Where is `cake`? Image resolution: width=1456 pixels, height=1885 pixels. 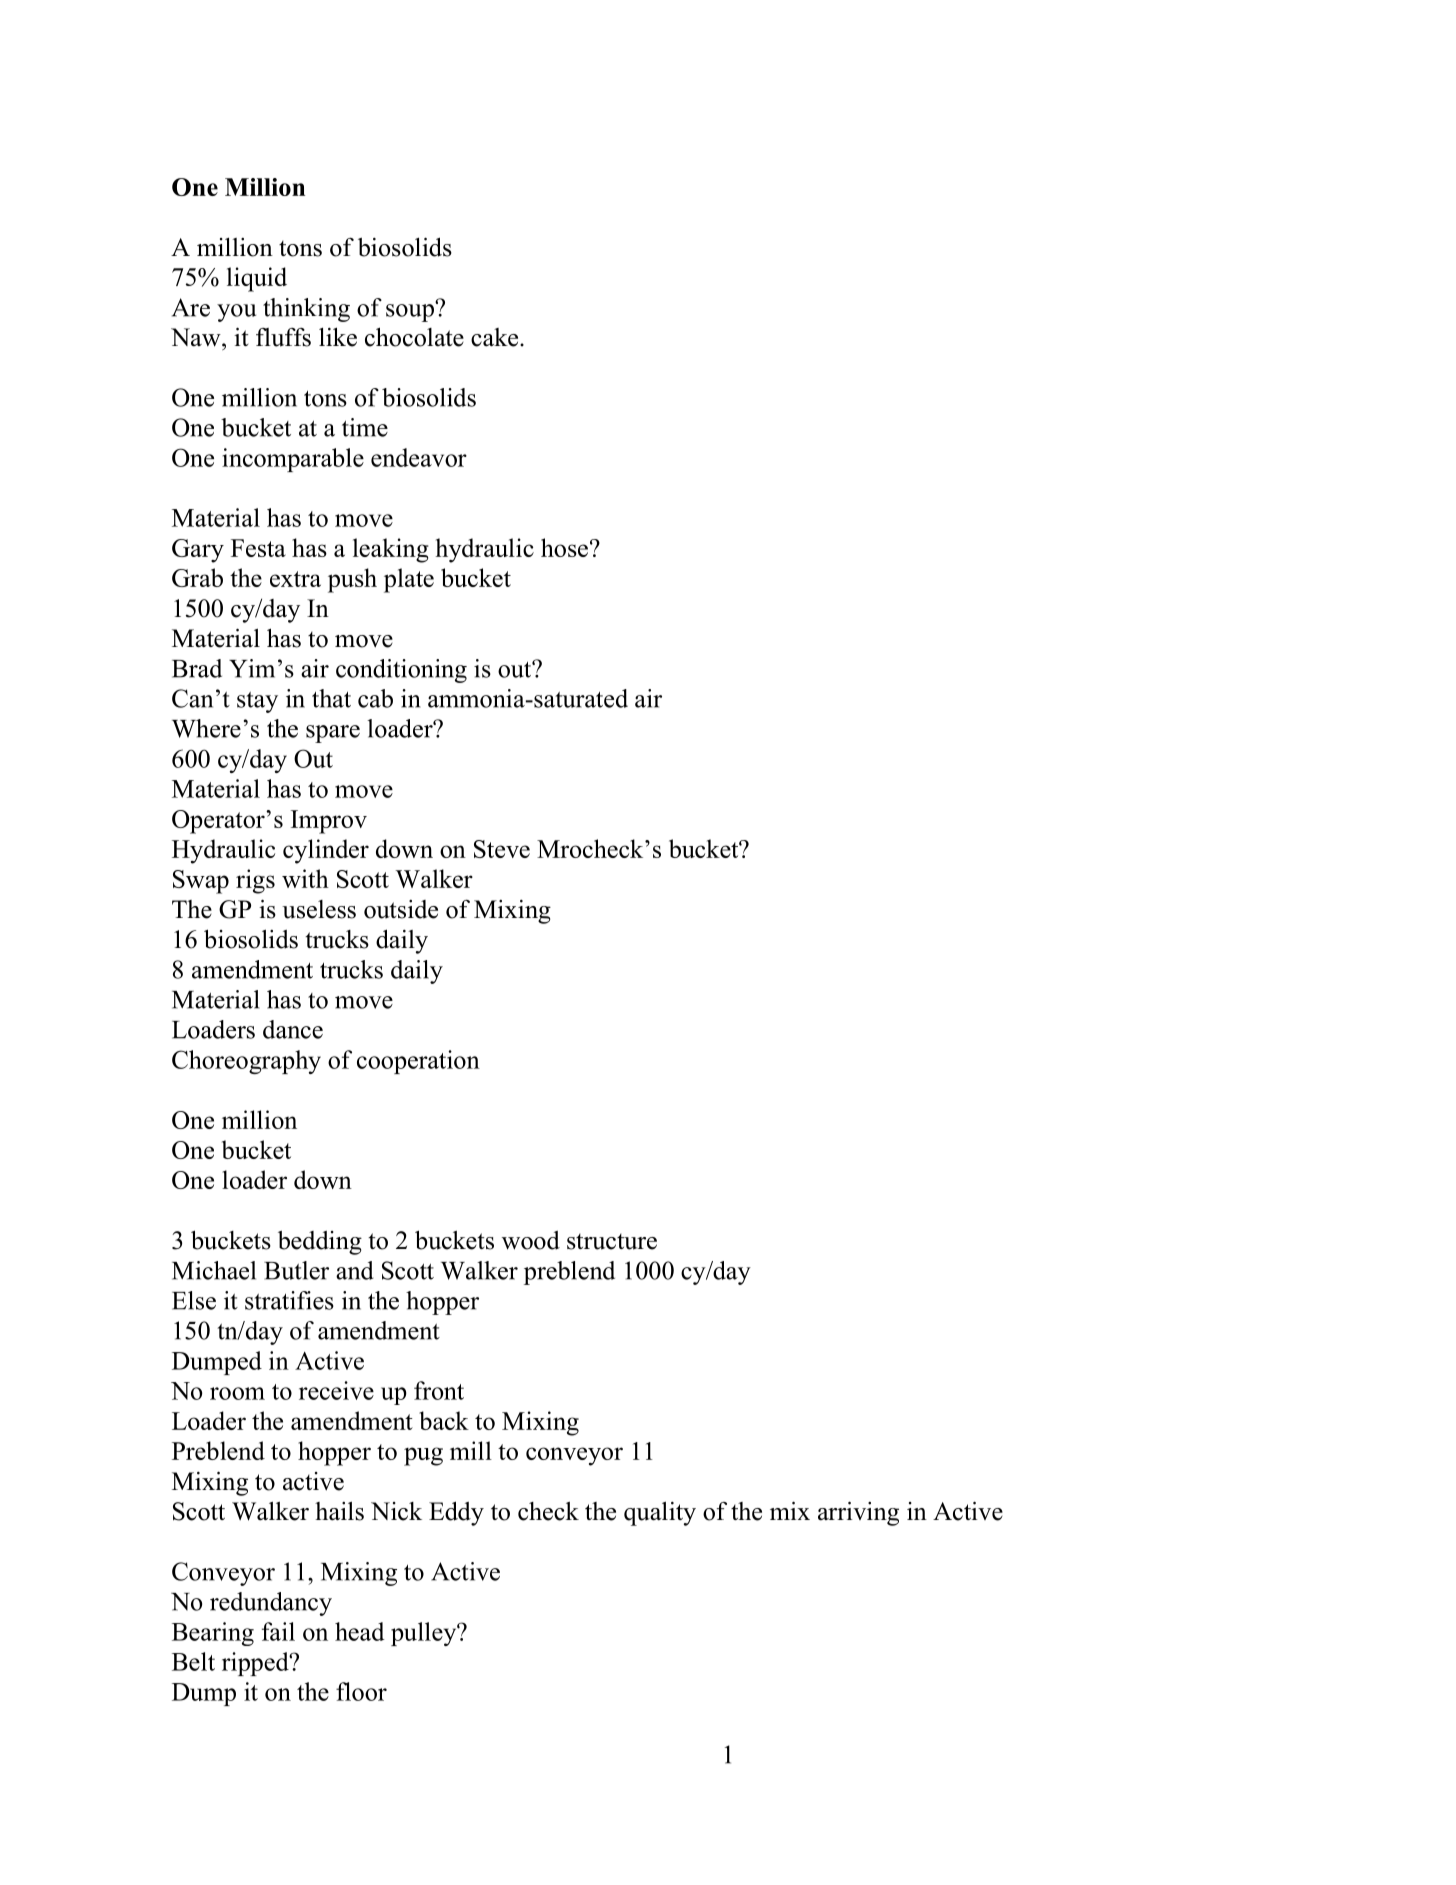
cake is located at coordinates (496, 337).
